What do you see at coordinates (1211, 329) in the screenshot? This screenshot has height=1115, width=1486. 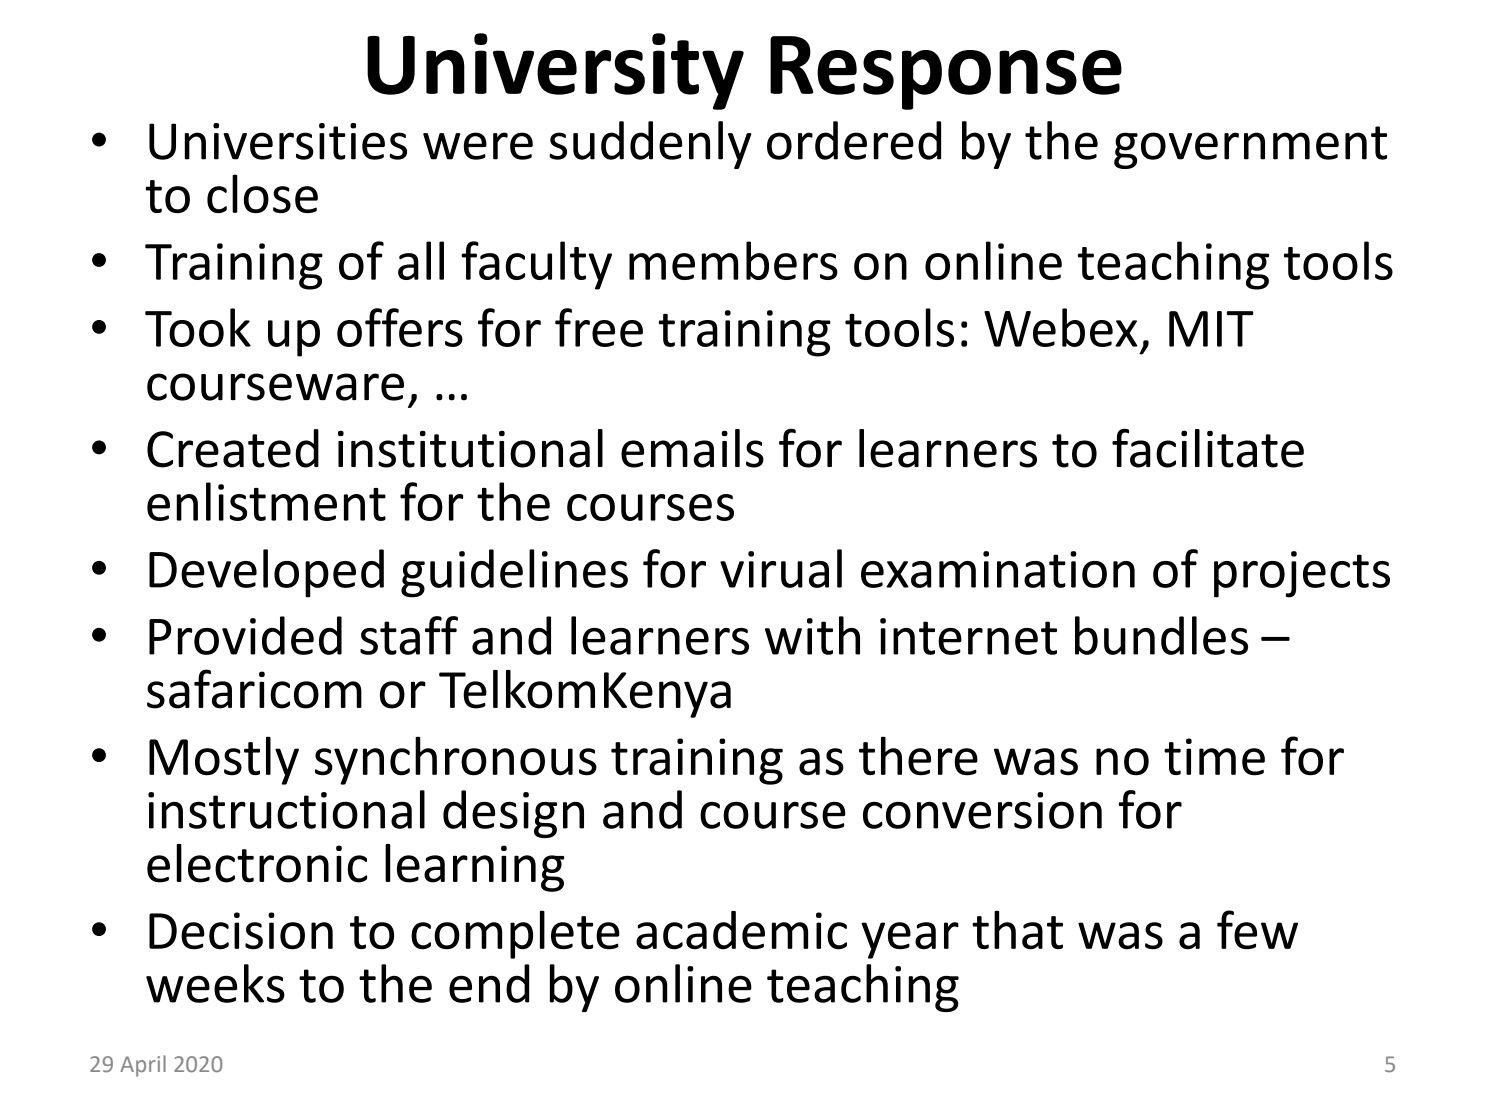 I see `MIT` at bounding box center [1211, 329].
